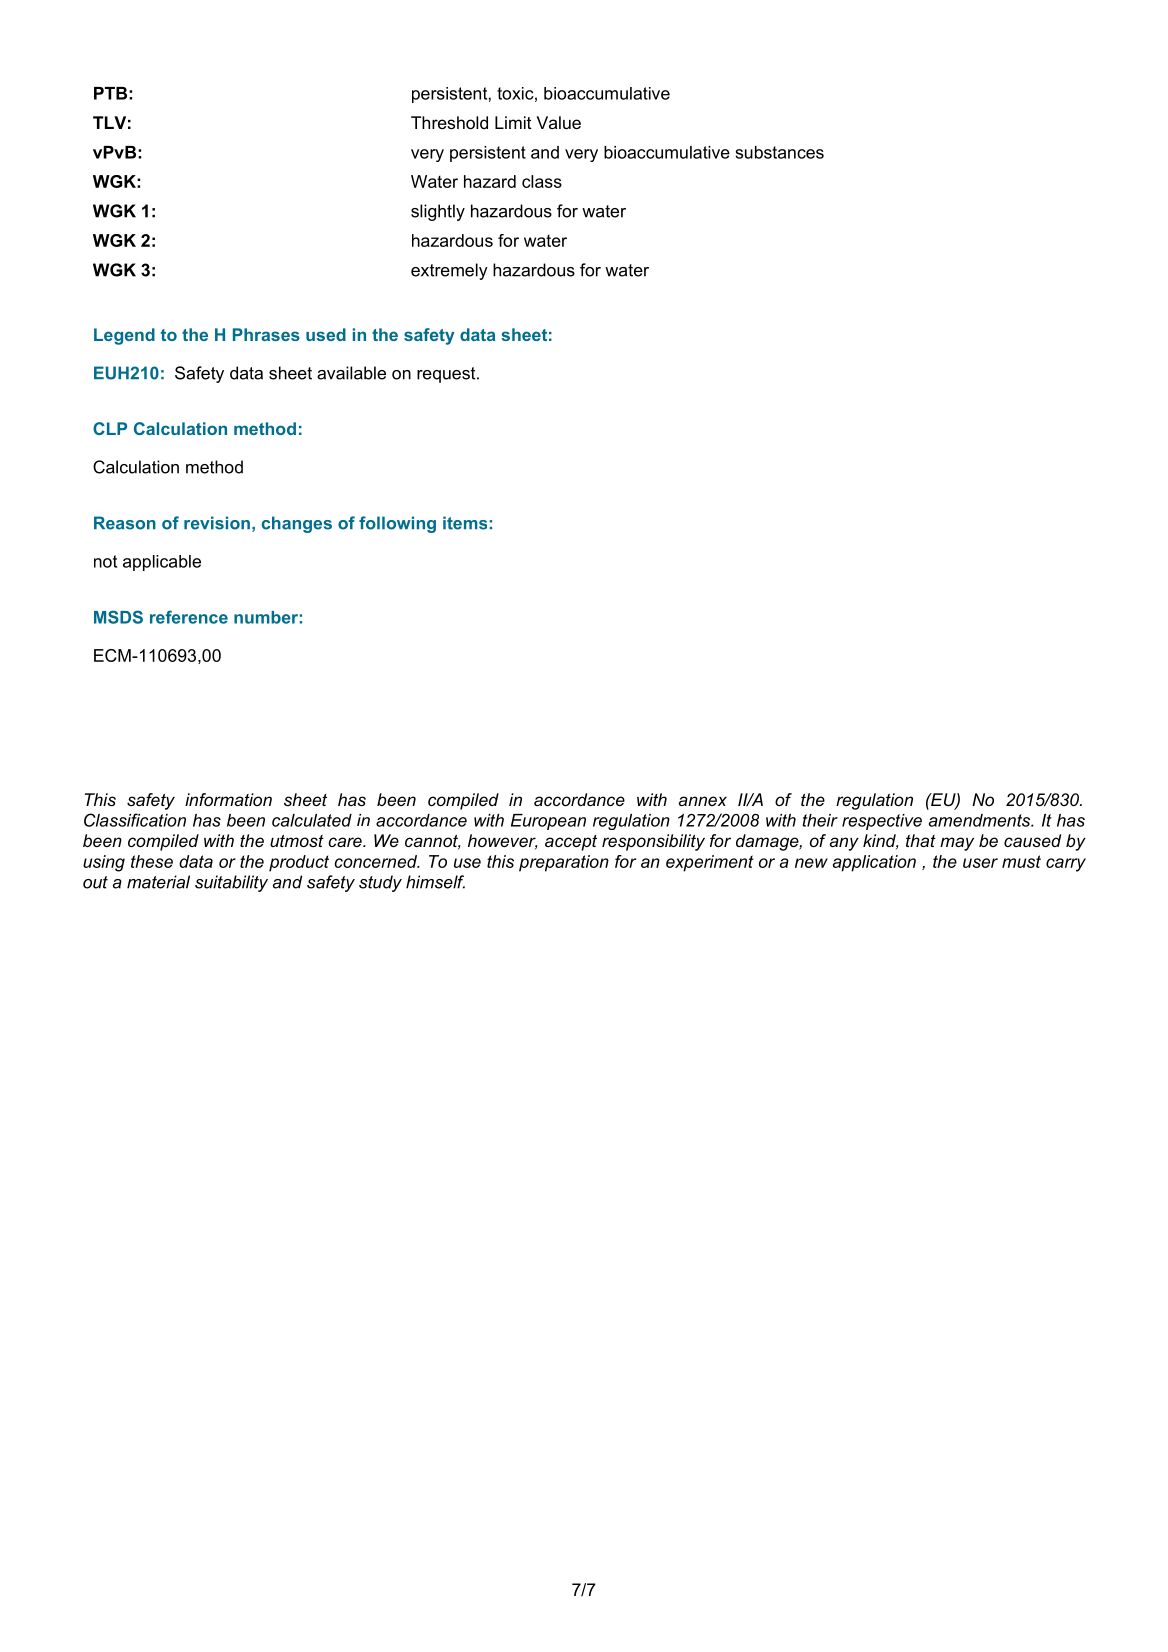 This page has width=1168, height=1652. Describe the element at coordinates (465, 523) in the page. I see `items` at that location.
